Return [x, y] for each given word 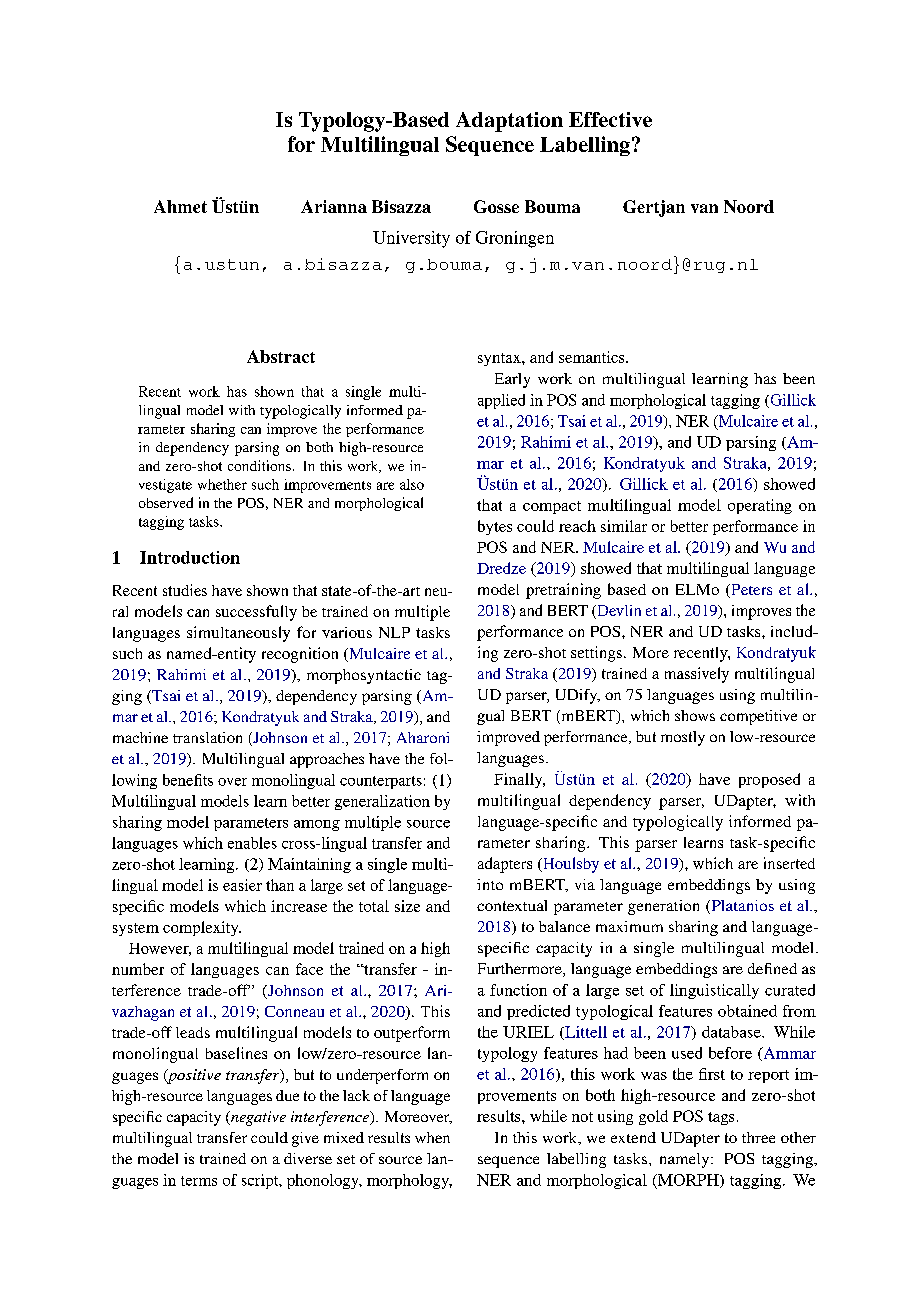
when [432, 1137]
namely [686, 1160]
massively [697, 675]
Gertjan [654, 208]
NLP [394, 632]
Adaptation [509, 122]
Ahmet [180, 206]
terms [199, 1181]
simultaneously [238, 634]
